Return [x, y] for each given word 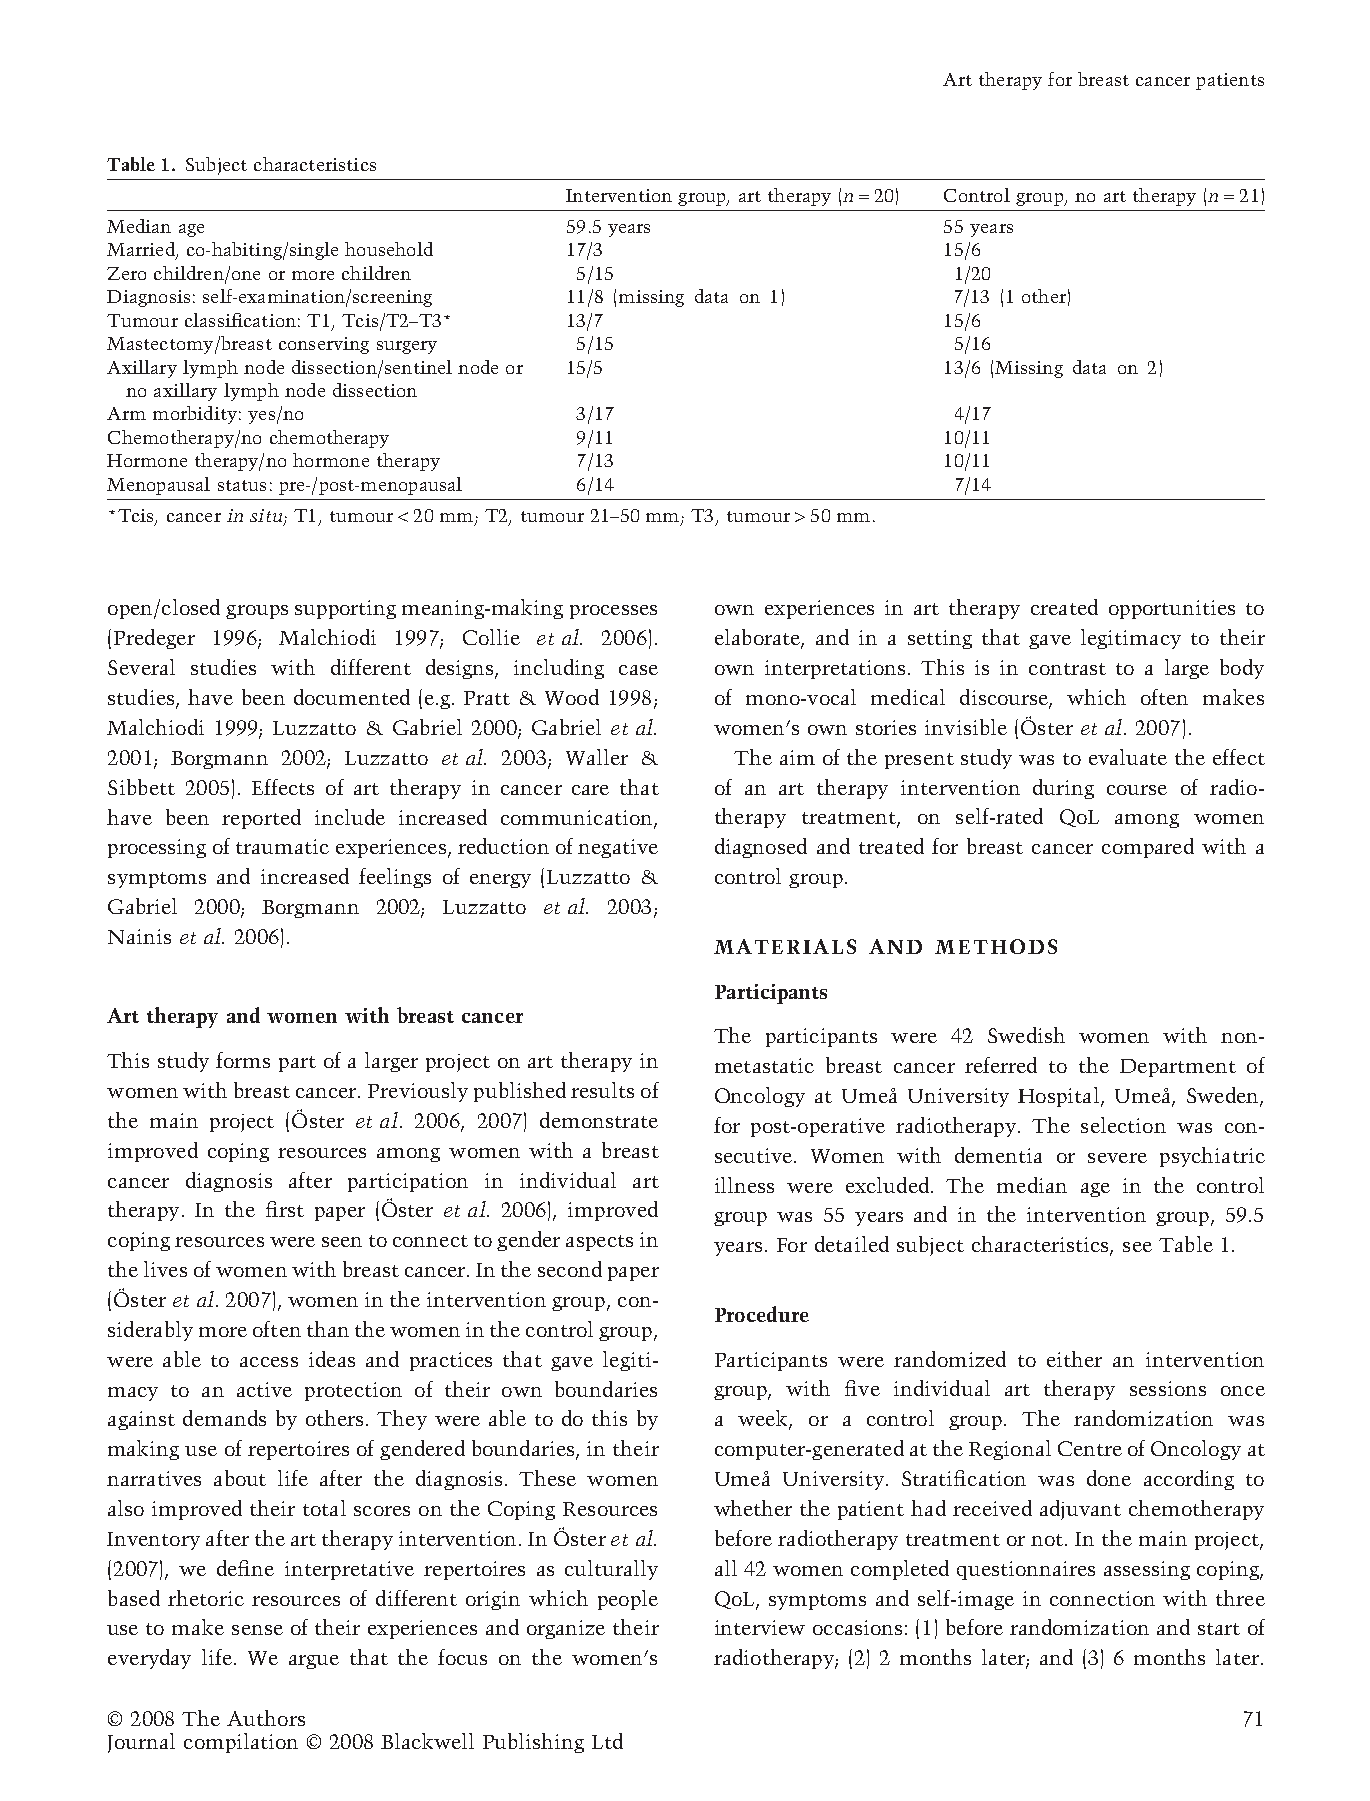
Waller [597, 757]
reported [261, 819]
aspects [599, 1243]
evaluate [1128, 757]
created [1064, 607]
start [1219, 1629]
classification [240, 320]
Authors [266, 1718]
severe [1117, 1158]
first [285, 1209]
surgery [407, 347]
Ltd [607, 1741]
